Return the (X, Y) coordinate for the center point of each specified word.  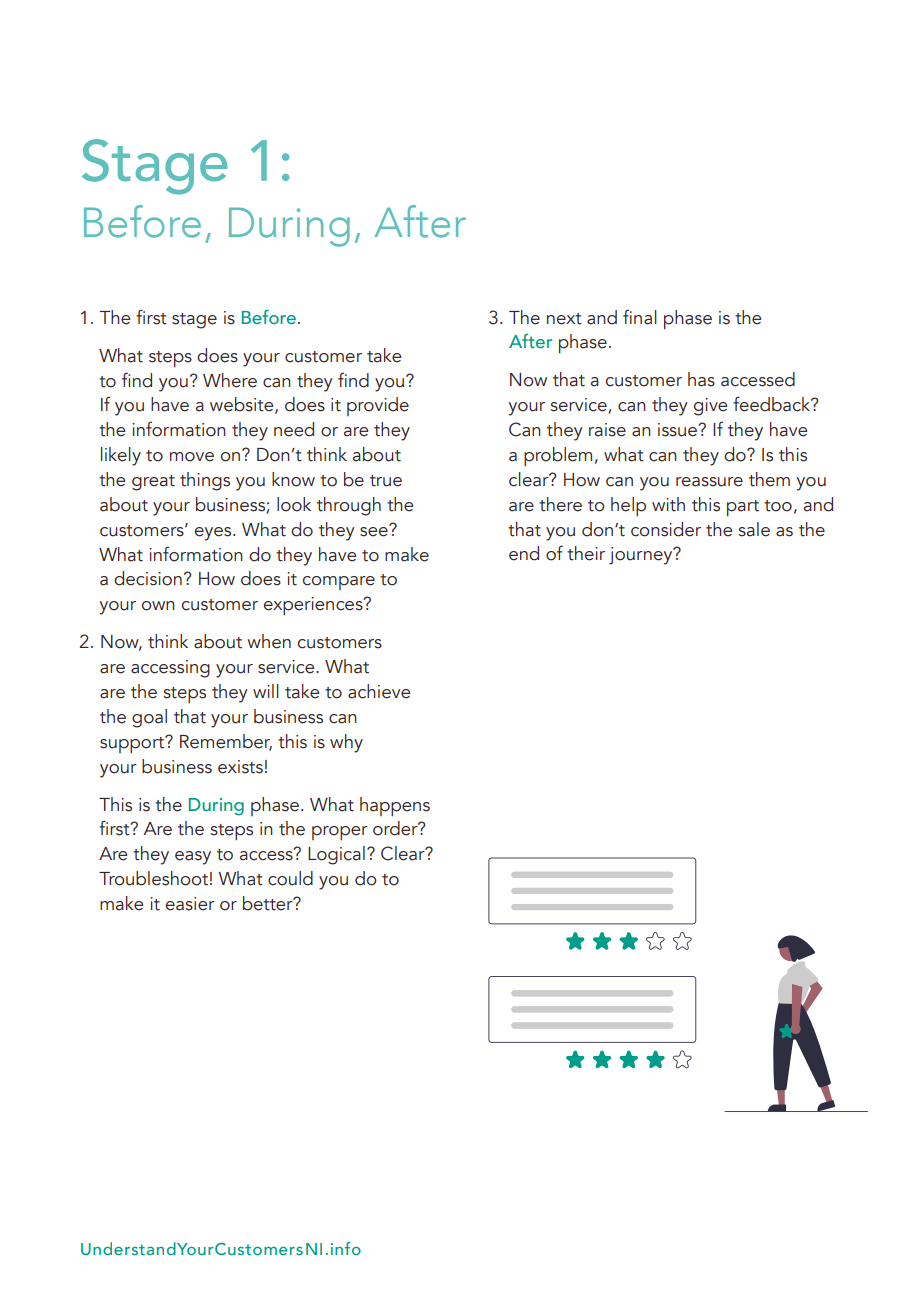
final (640, 317)
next (564, 319)
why (346, 743)
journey (642, 556)
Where (230, 380)
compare (339, 583)
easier (190, 904)
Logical (336, 855)
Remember (226, 742)
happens (395, 807)
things (205, 481)
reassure (709, 482)
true (386, 481)
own (158, 606)
